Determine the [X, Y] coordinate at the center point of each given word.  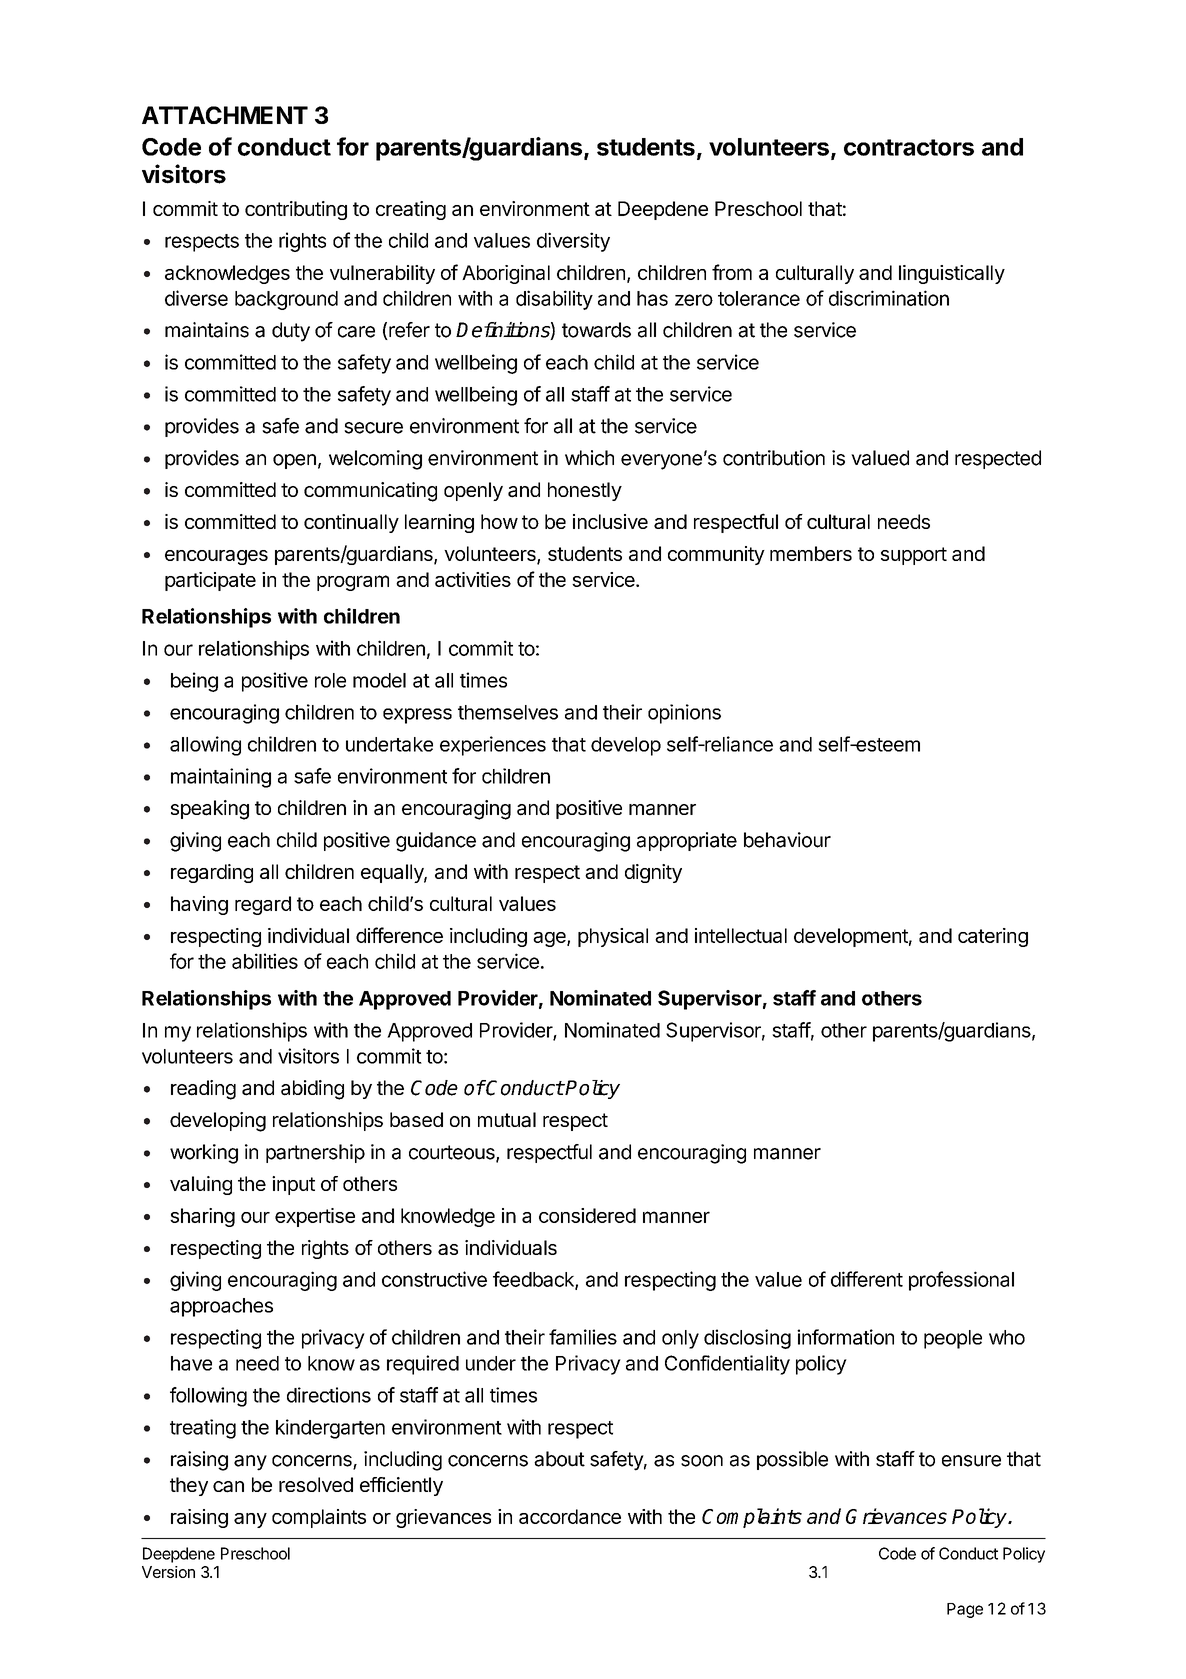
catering [993, 937]
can [228, 1487]
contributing [296, 210]
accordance [570, 1516]
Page [965, 1610]
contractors [909, 147]
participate [210, 581]
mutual [507, 1120]
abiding [312, 1090]
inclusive [610, 521]
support [914, 556]
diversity [573, 242]
